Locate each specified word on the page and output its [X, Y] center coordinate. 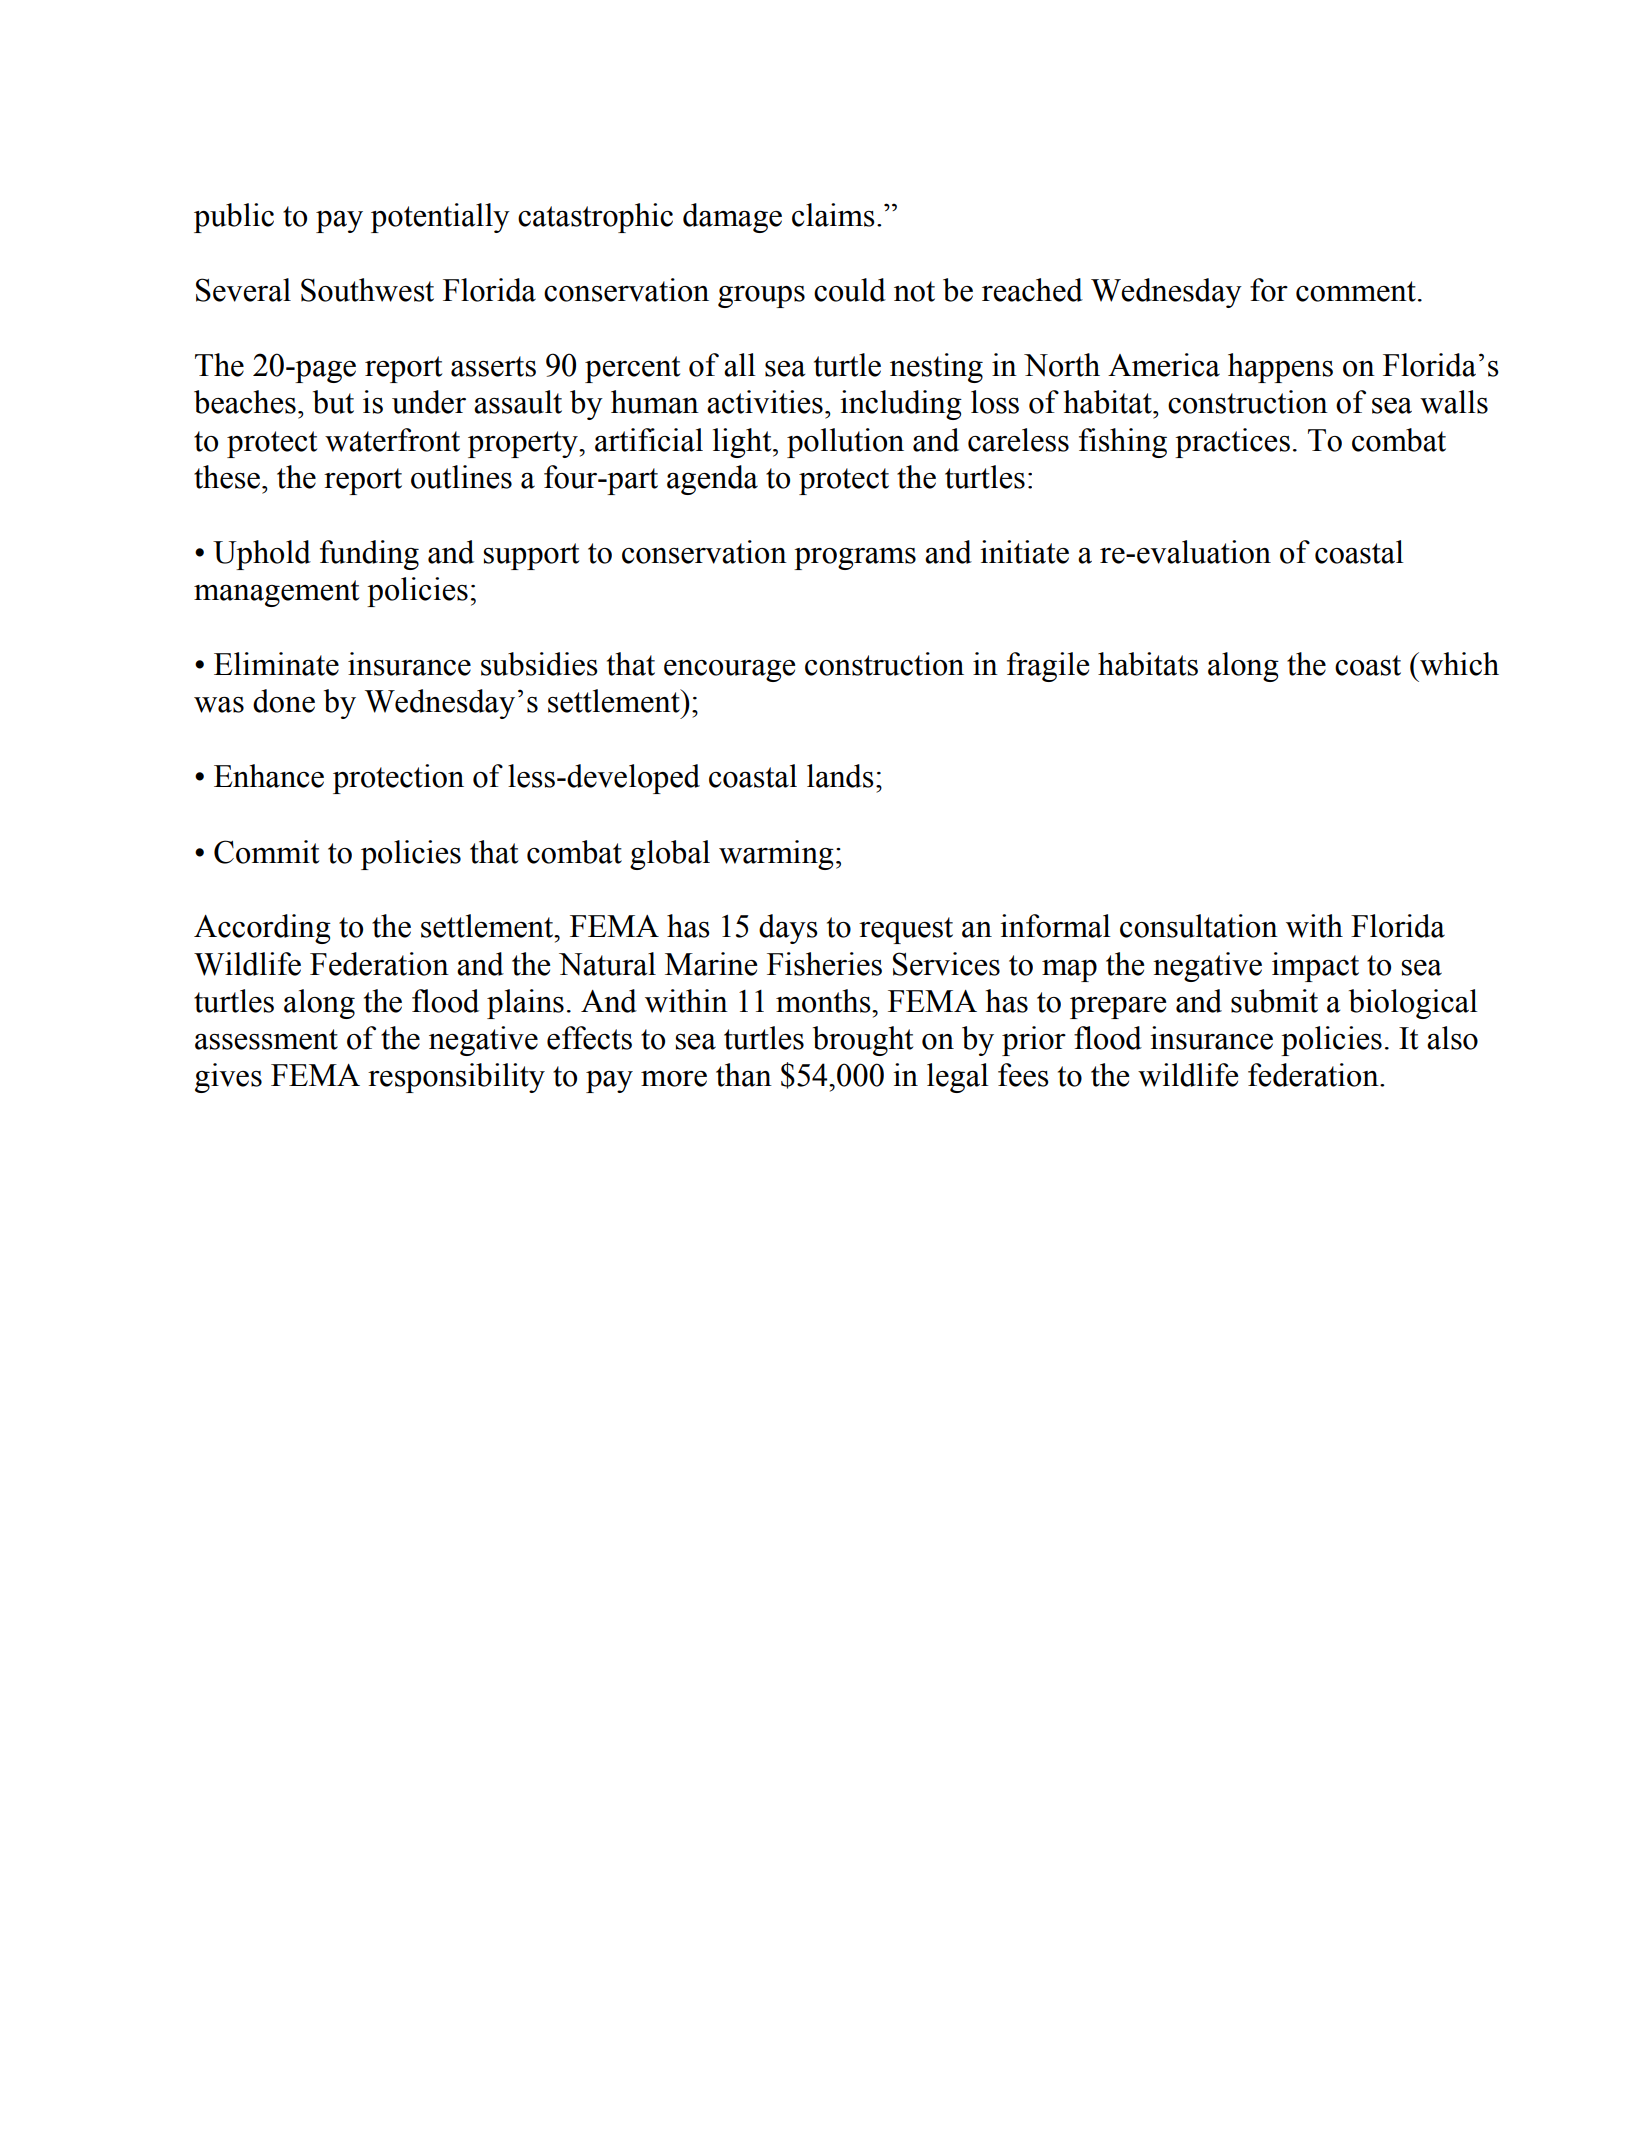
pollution [845, 443]
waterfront [392, 440]
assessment [266, 1039]
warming [776, 855]
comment [1356, 291]
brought [863, 1041]
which [1458, 664]
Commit [266, 852]
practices [1232, 443]
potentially [440, 218]
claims [833, 215]
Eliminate [276, 664]
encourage [729, 671]
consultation [1199, 926]
